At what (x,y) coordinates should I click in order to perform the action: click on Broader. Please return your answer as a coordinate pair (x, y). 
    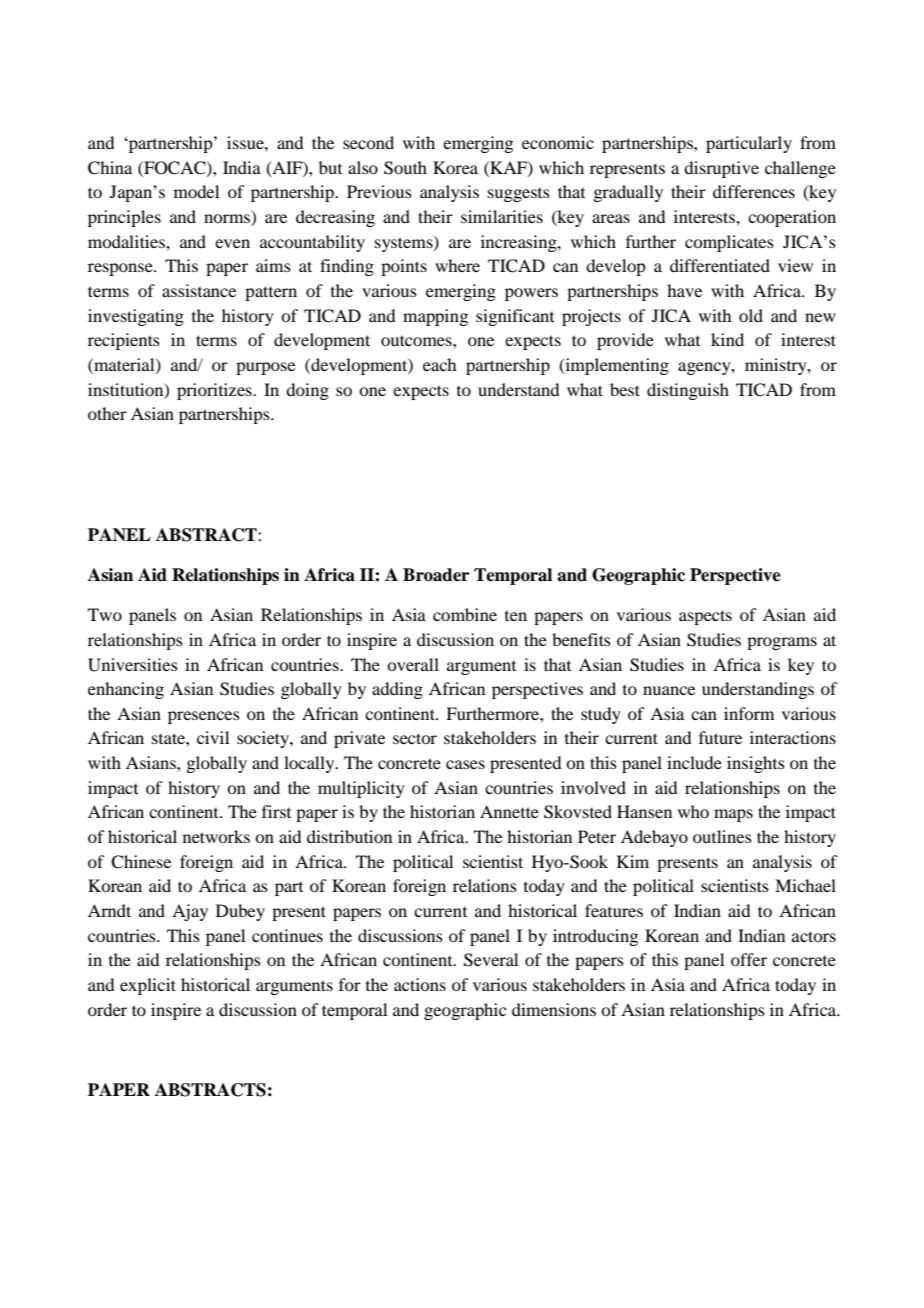
    Looking at the image, I should click on (436, 575).
